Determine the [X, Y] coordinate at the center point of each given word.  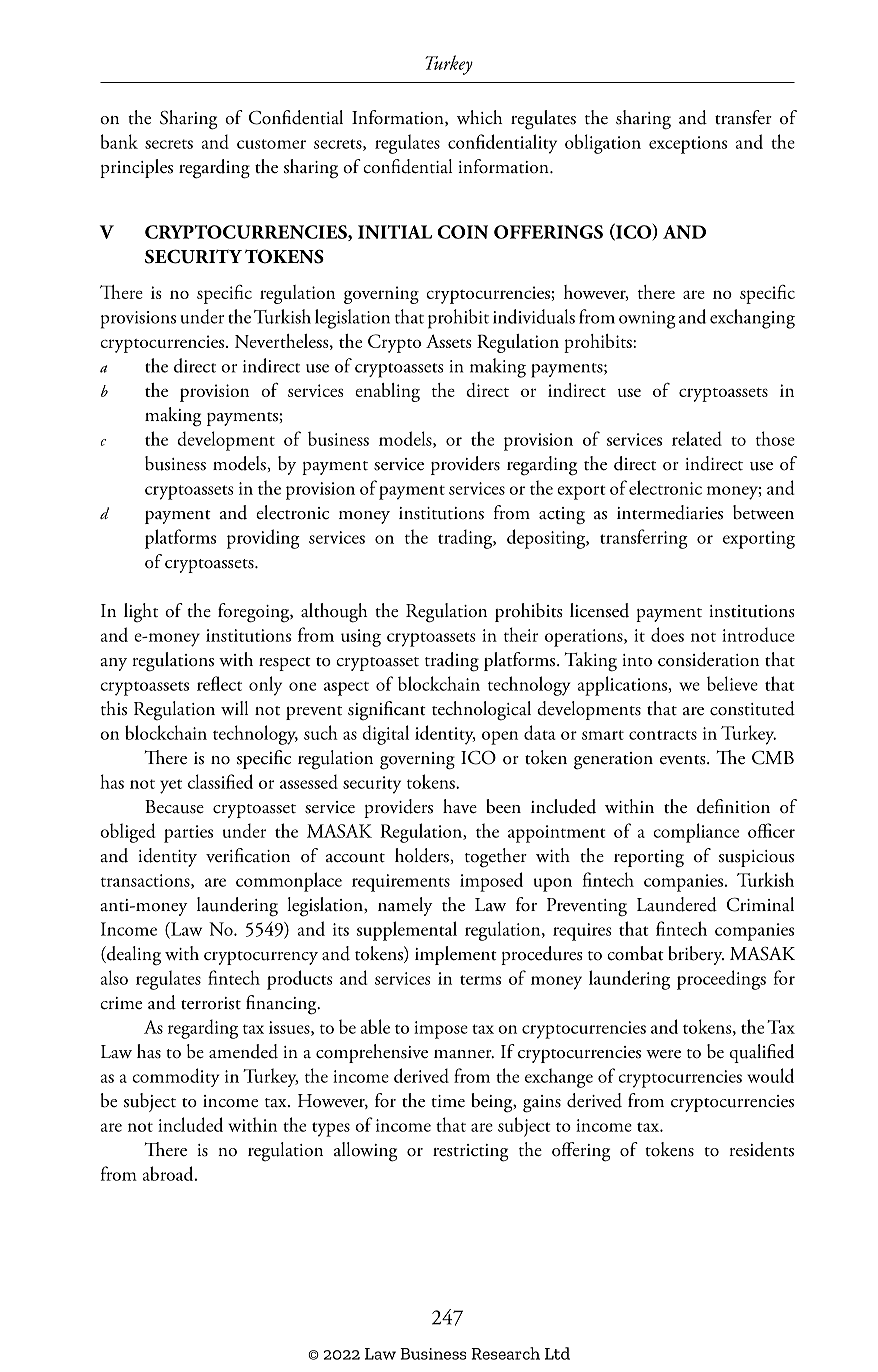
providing [263, 539]
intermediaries [670, 512]
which [480, 117]
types [331, 1129]
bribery [696, 955]
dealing [133, 956]
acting [562, 516]
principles [136, 168]
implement [456, 955]
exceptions [688, 145]
